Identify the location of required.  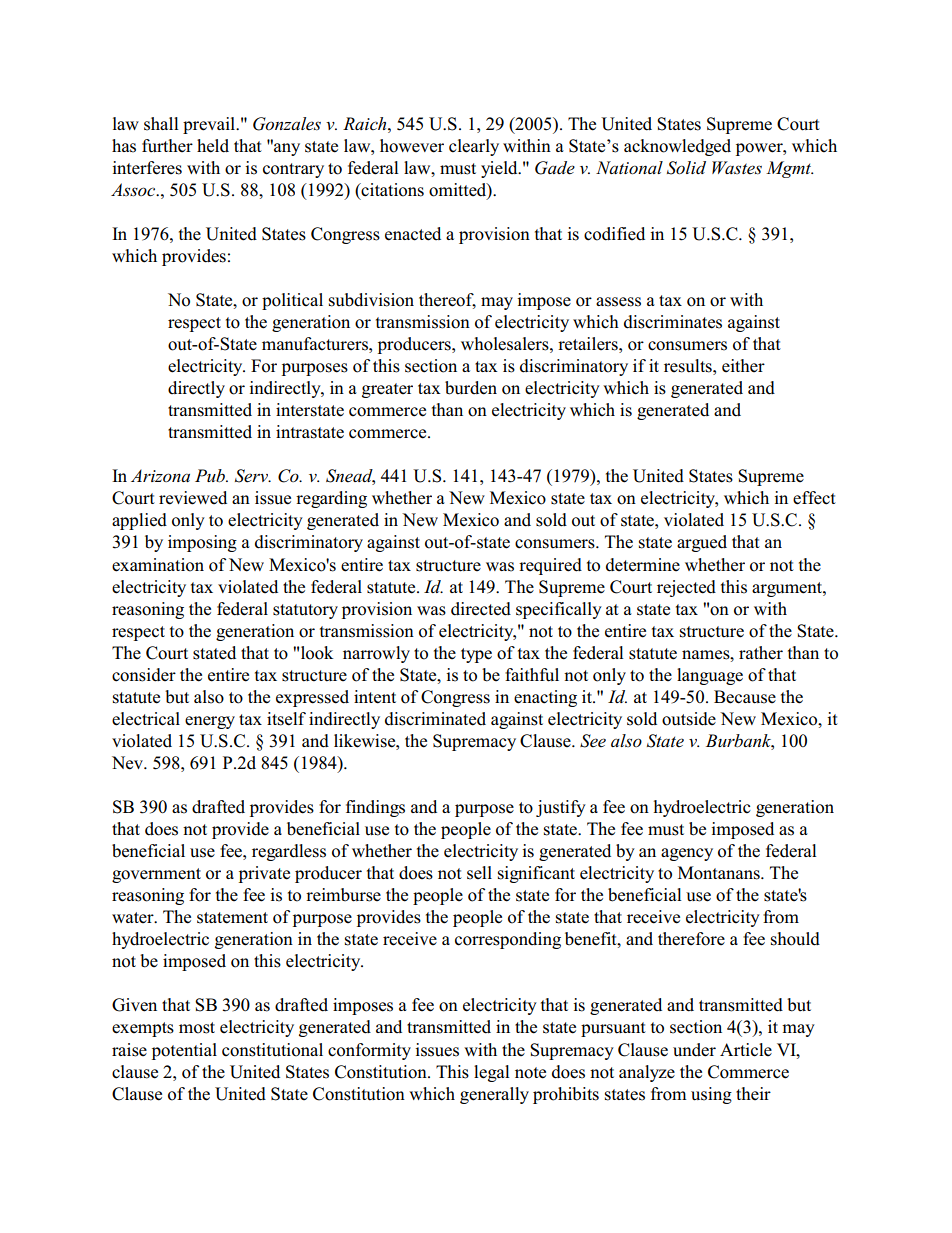
(550, 566).
